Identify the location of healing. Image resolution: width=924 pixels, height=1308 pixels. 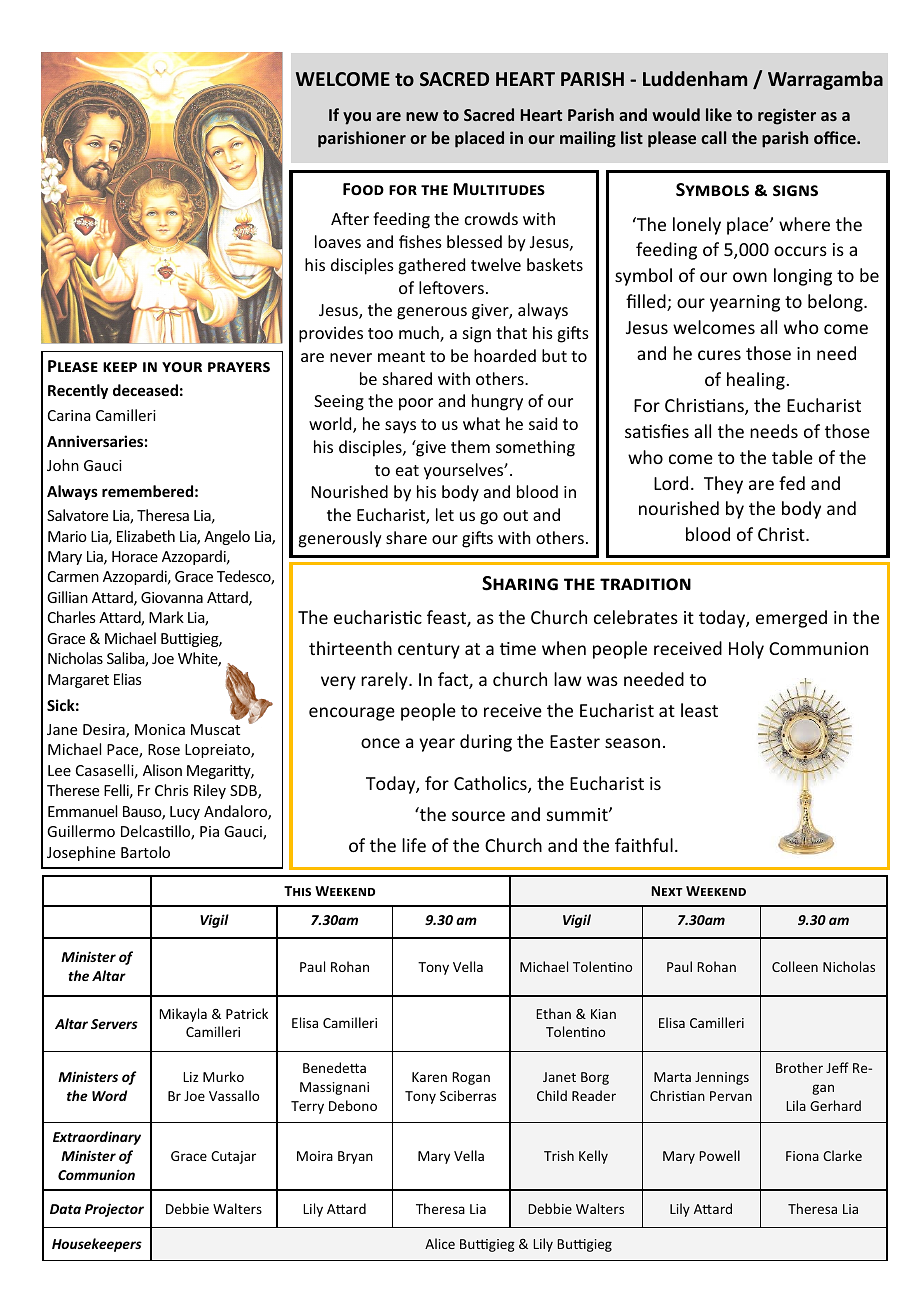
(756, 381).
